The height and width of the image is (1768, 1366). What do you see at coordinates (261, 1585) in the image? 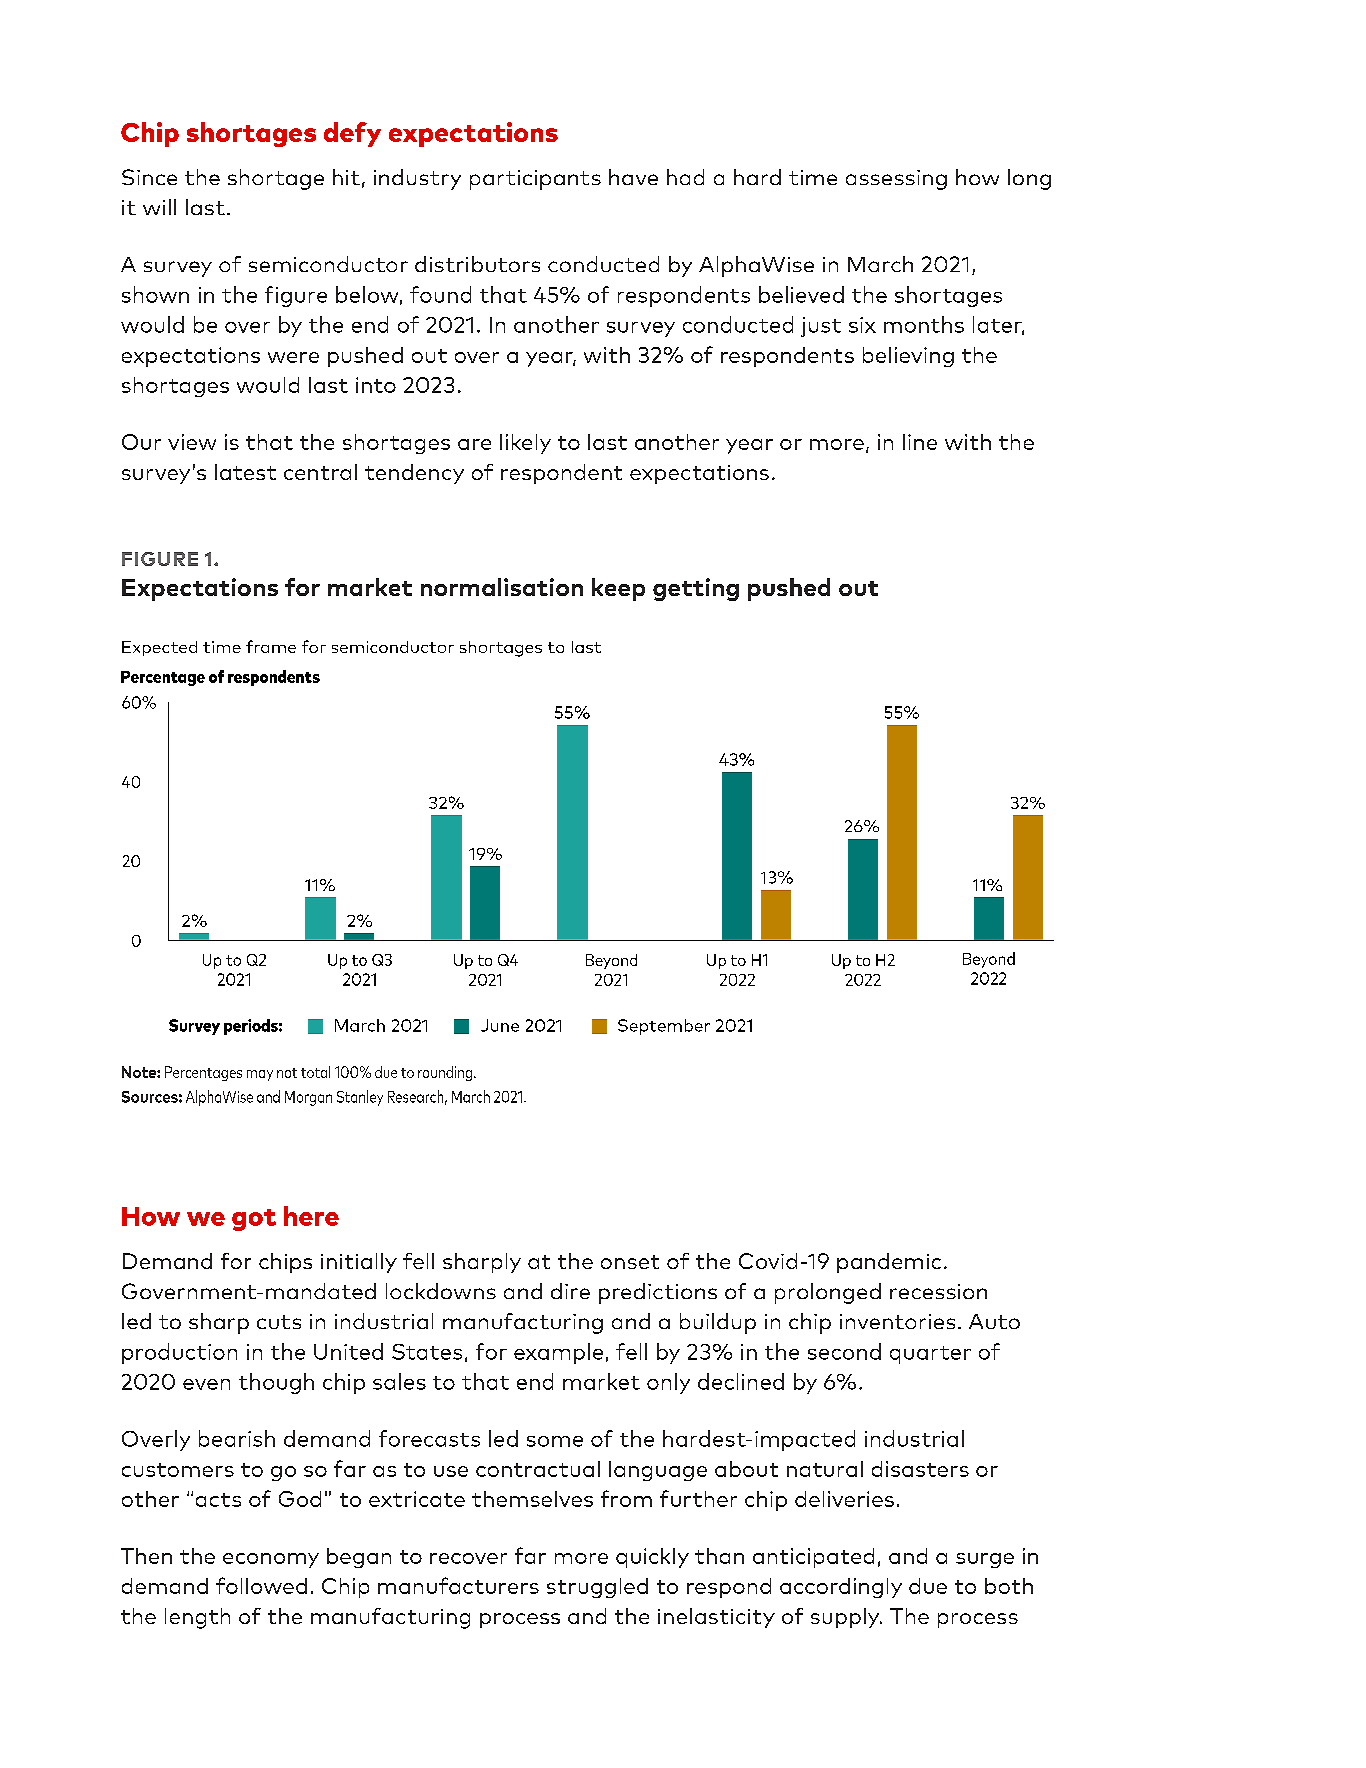
I see `followed` at bounding box center [261, 1585].
